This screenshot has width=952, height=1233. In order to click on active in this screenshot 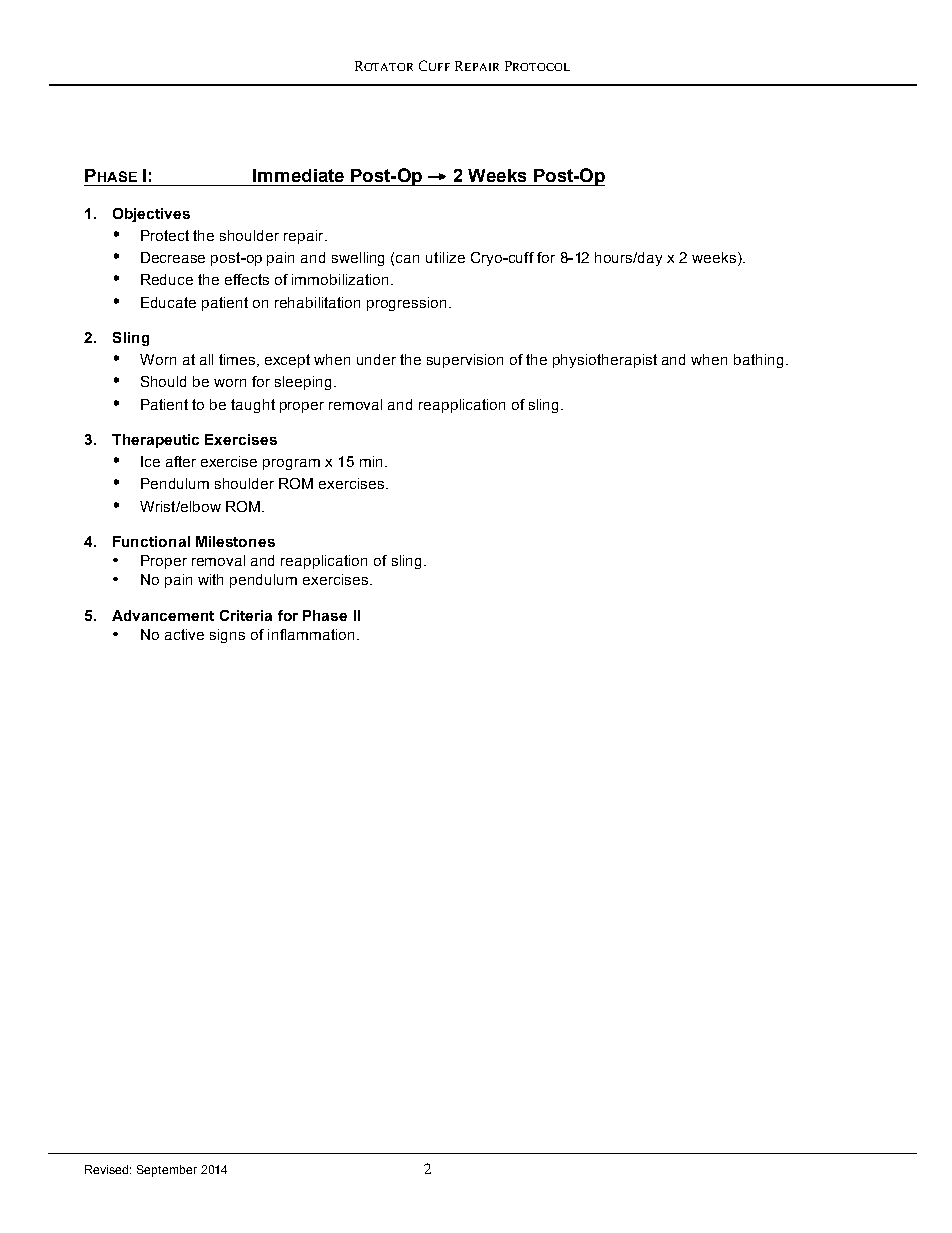, I will do `click(184, 634)`.
